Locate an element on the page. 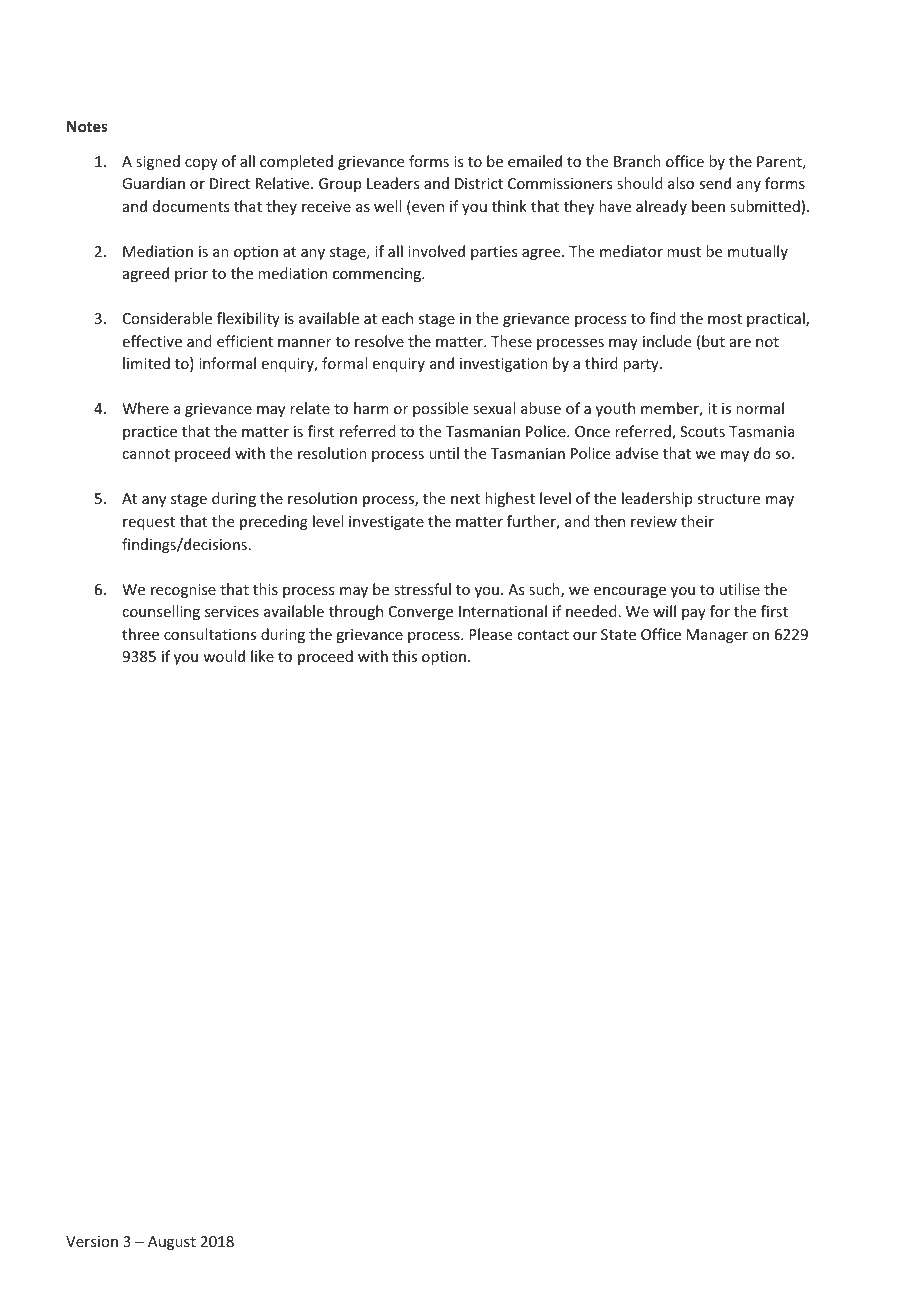 The image size is (924, 1307). District is located at coordinates (479, 183).
